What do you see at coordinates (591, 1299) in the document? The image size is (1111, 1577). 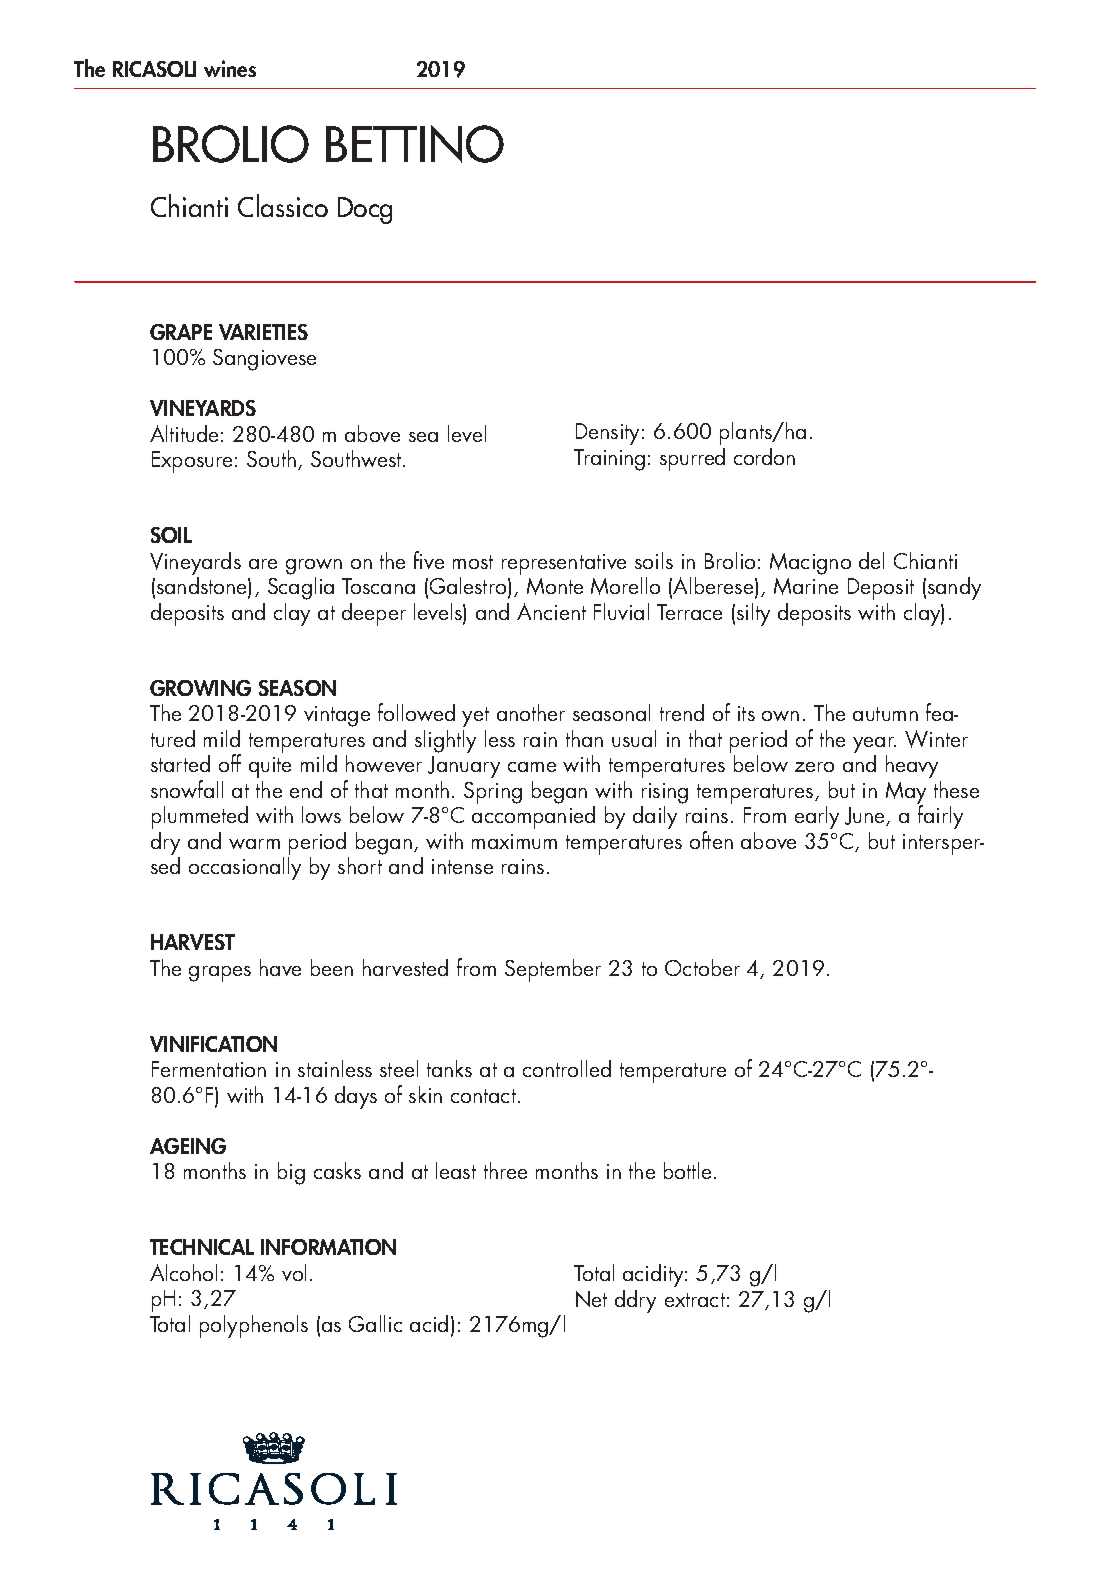 I see `Net` at bounding box center [591, 1299].
